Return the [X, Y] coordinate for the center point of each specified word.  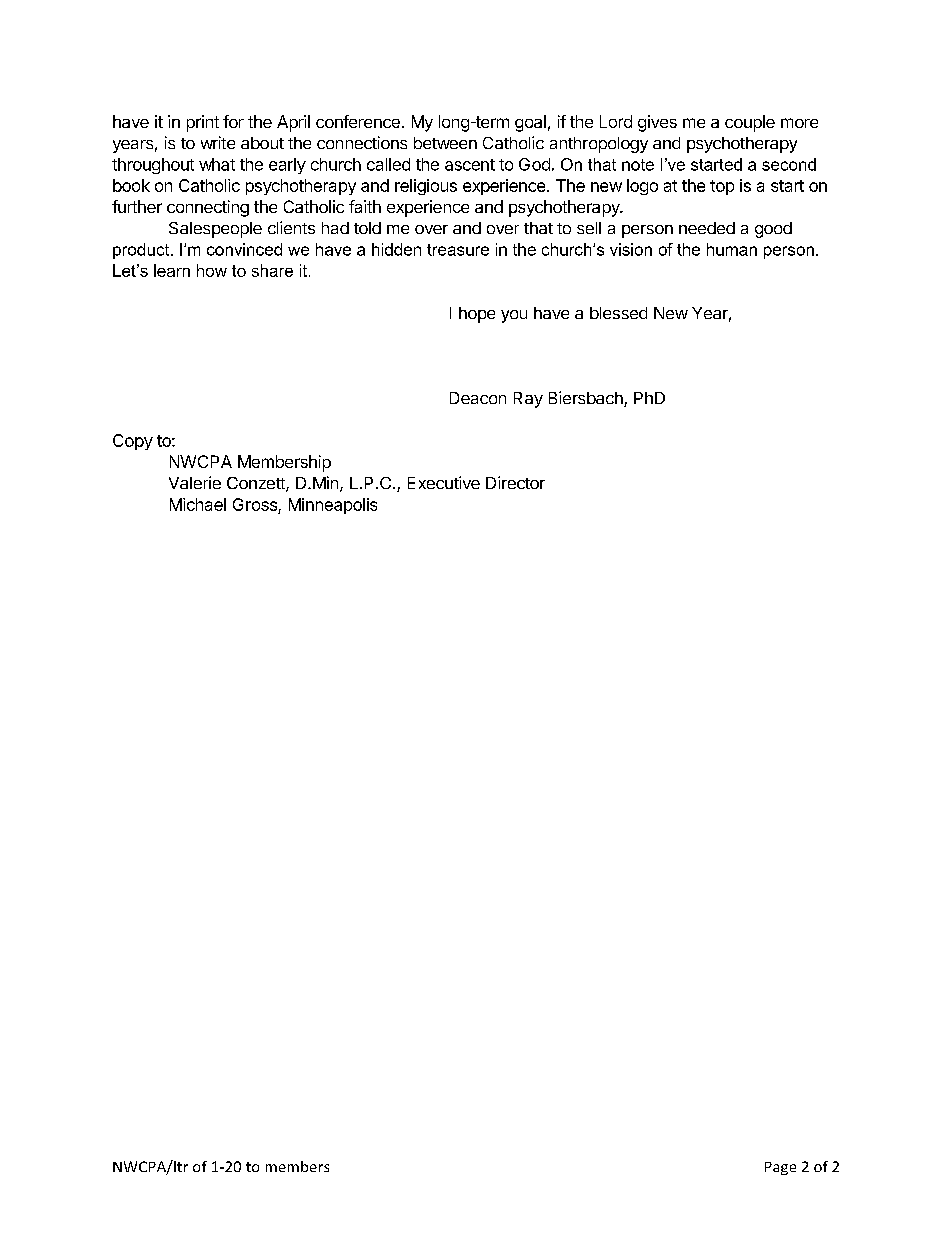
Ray [528, 400]
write [218, 142]
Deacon [478, 398]
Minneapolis [333, 506]
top [722, 187]
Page [780, 1168]
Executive [444, 482]
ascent [470, 165]
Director [515, 482]
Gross [255, 504]
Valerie [195, 482]
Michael [198, 504]
